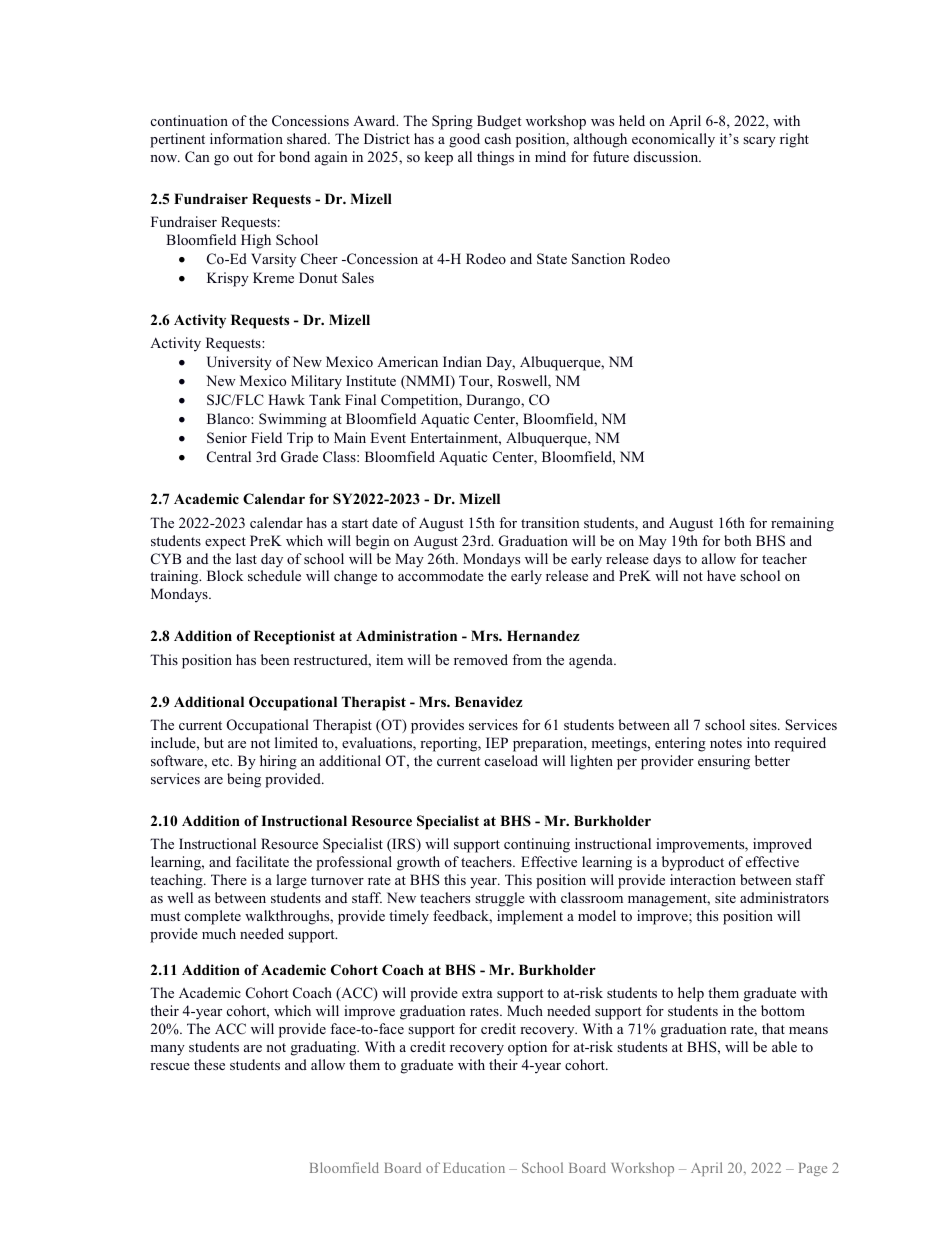 This document has height=1233, width=952. I want to click on have, so click(721, 575).
